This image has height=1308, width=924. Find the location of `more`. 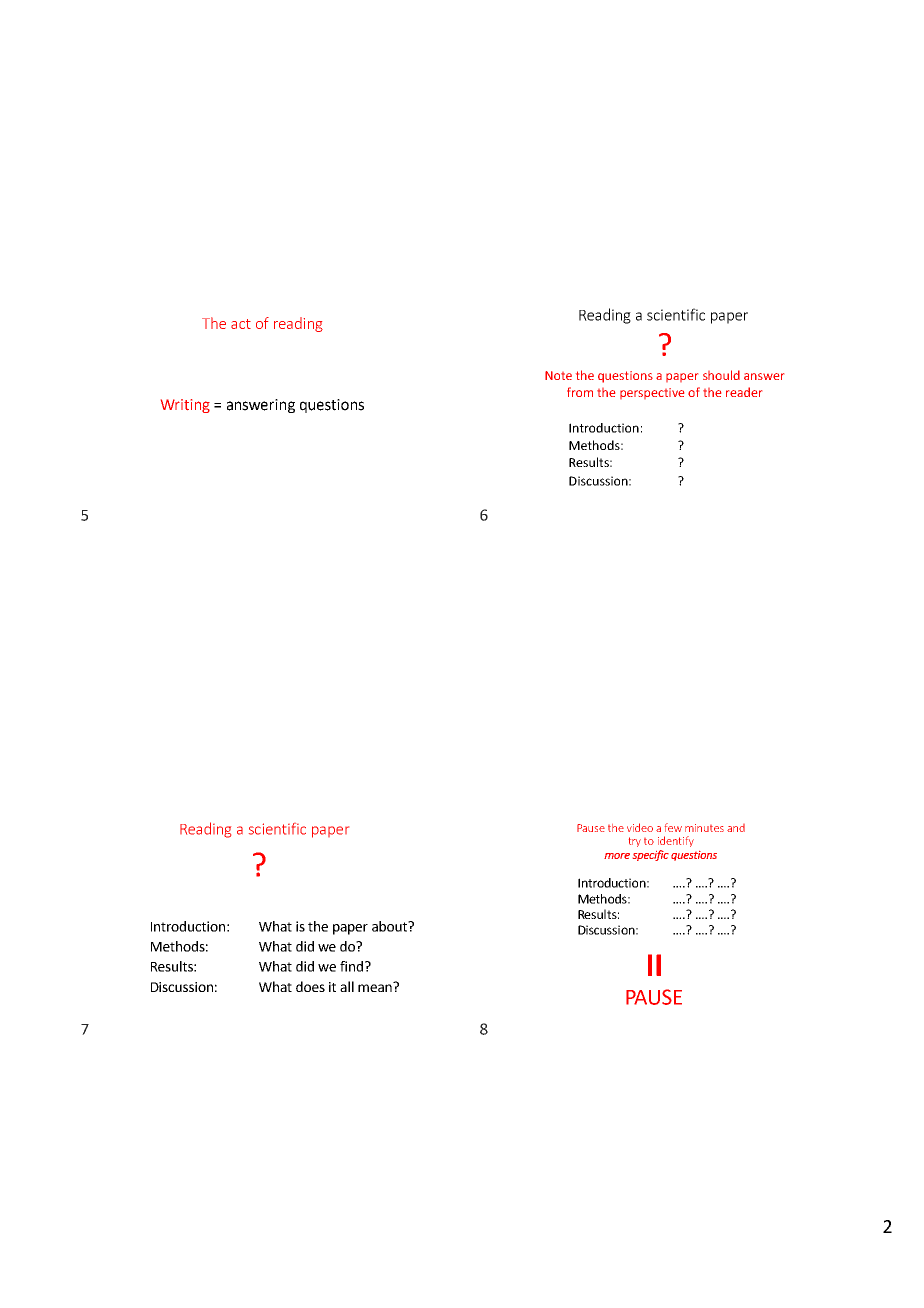

more is located at coordinates (617, 856).
